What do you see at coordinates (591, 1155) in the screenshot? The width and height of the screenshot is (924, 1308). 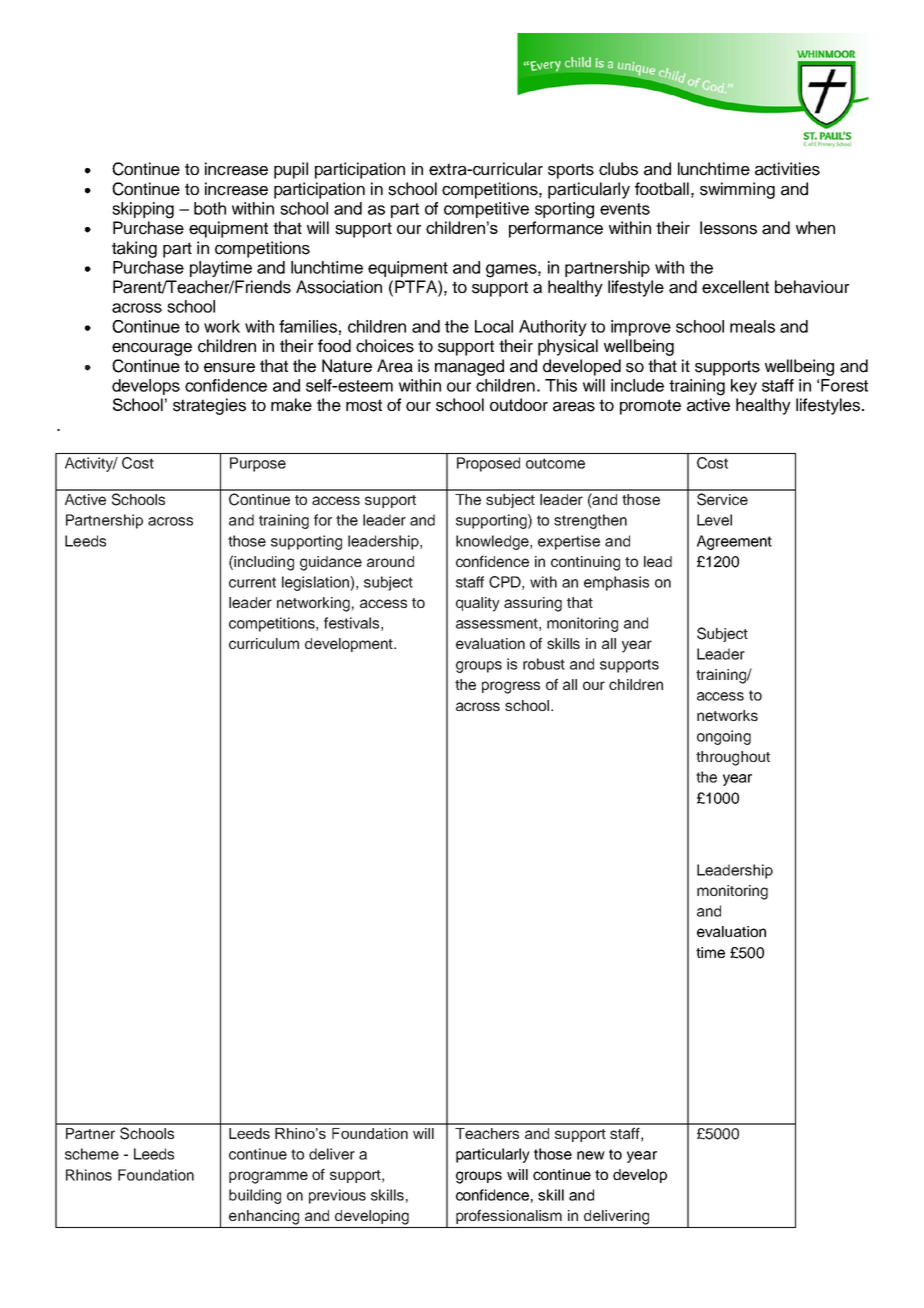 I see `new` at bounding box center [591, 1155].
